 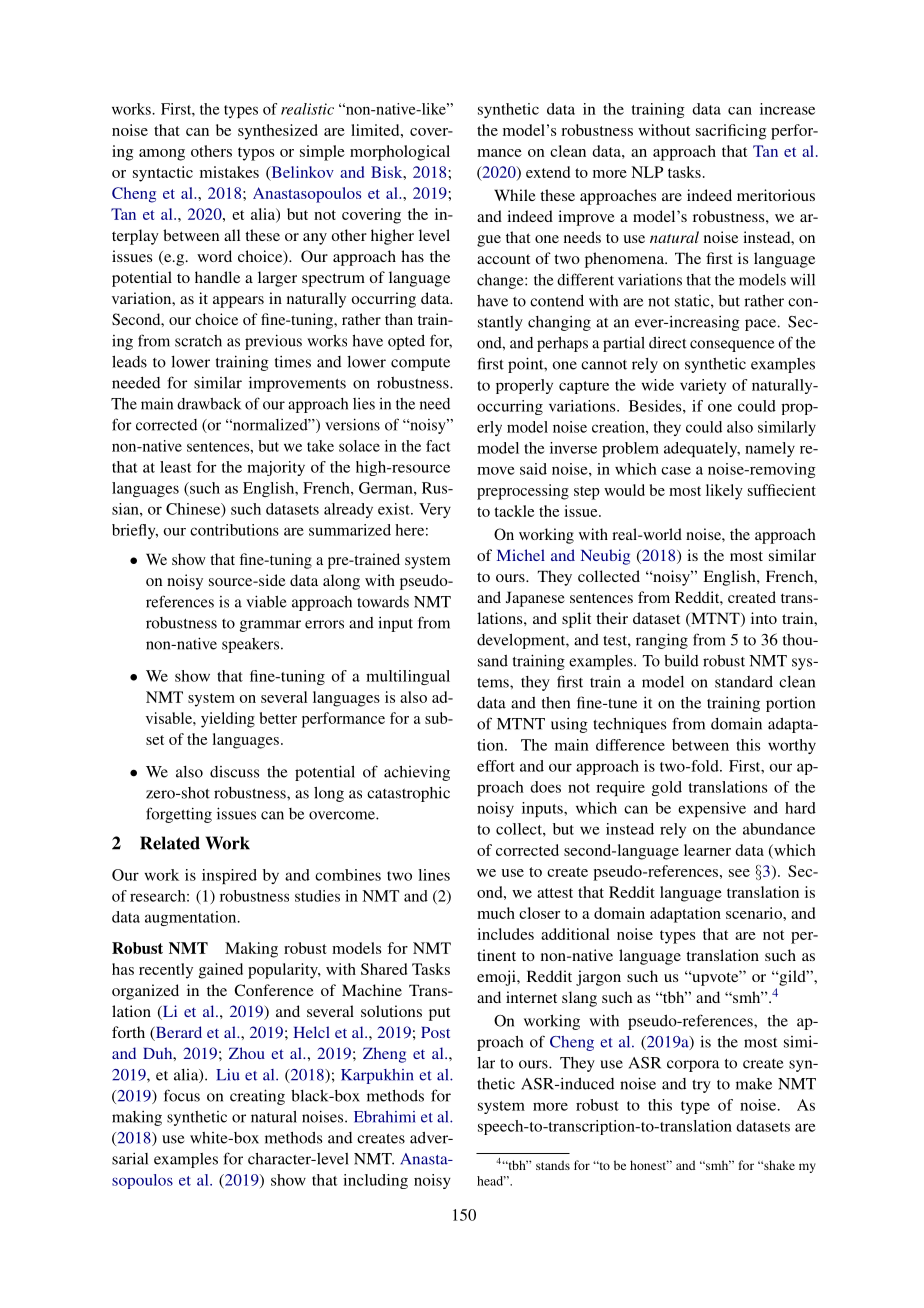 I want to click on speakers, so click(x=252, y=645).
